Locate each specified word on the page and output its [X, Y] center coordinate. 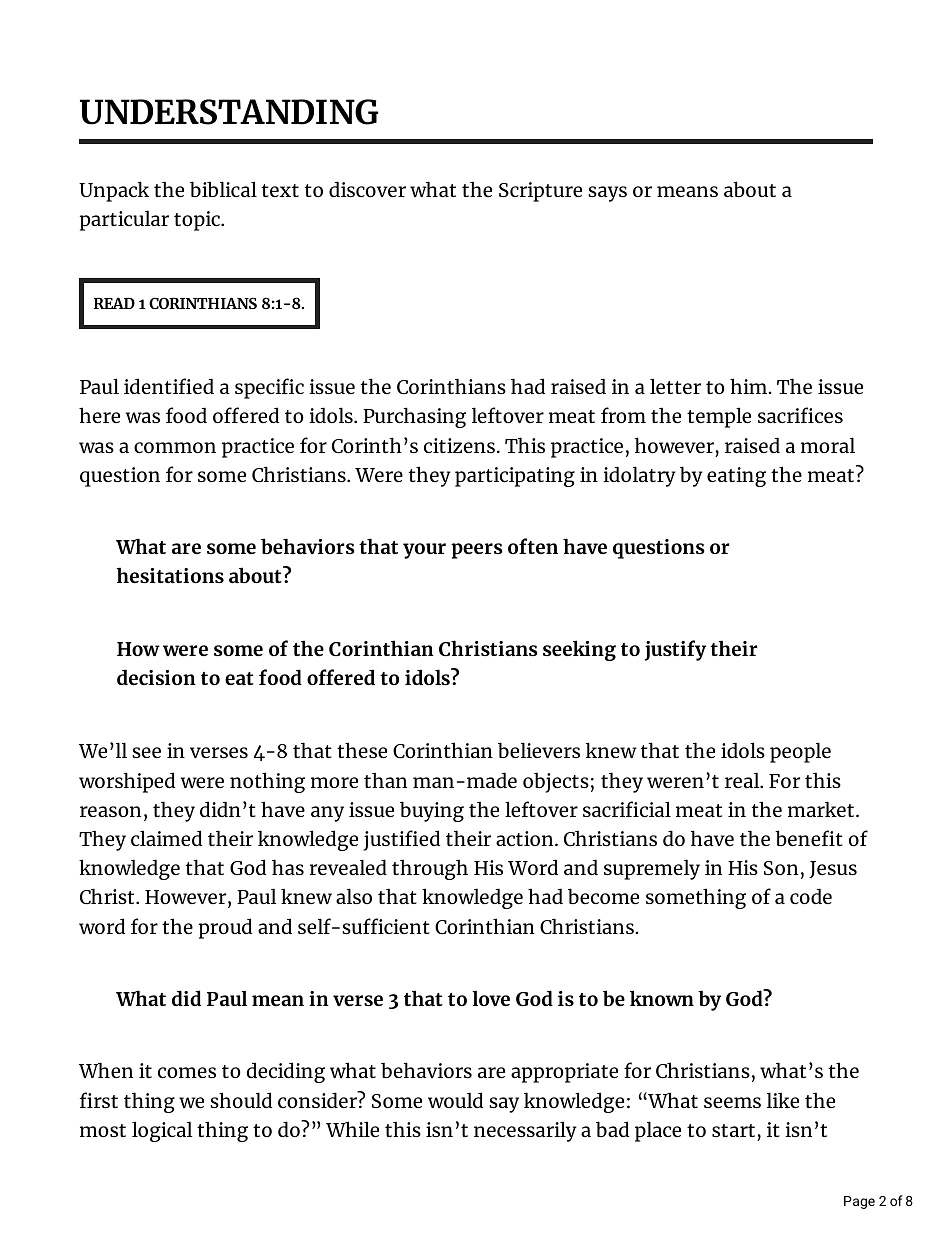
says [607, 194]
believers [539, 750]
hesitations [170, 575]
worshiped [127, 782]
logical [162, 1131]
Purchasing [414, 417]
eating [736, 477]
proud [225, 928]
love [491, 998]
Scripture [540, 192]
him [750, 386]
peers [477, 551]
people [800, 752]
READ [114, 303]
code [811, 896]
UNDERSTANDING [229, 112]
